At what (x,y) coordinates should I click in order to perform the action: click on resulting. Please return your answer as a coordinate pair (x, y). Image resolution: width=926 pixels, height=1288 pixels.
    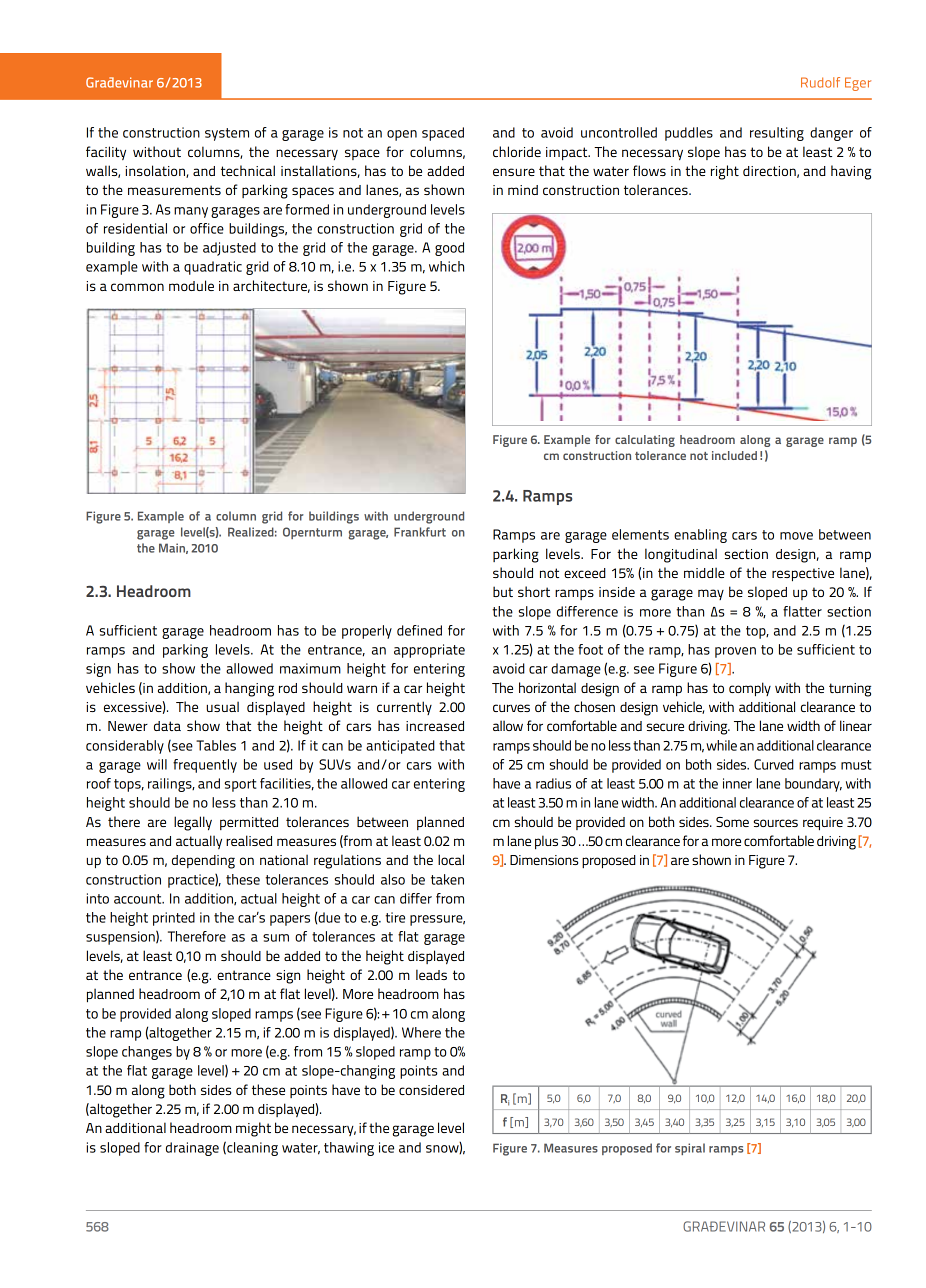
    Looking at the image, I should click on (777, 134).
